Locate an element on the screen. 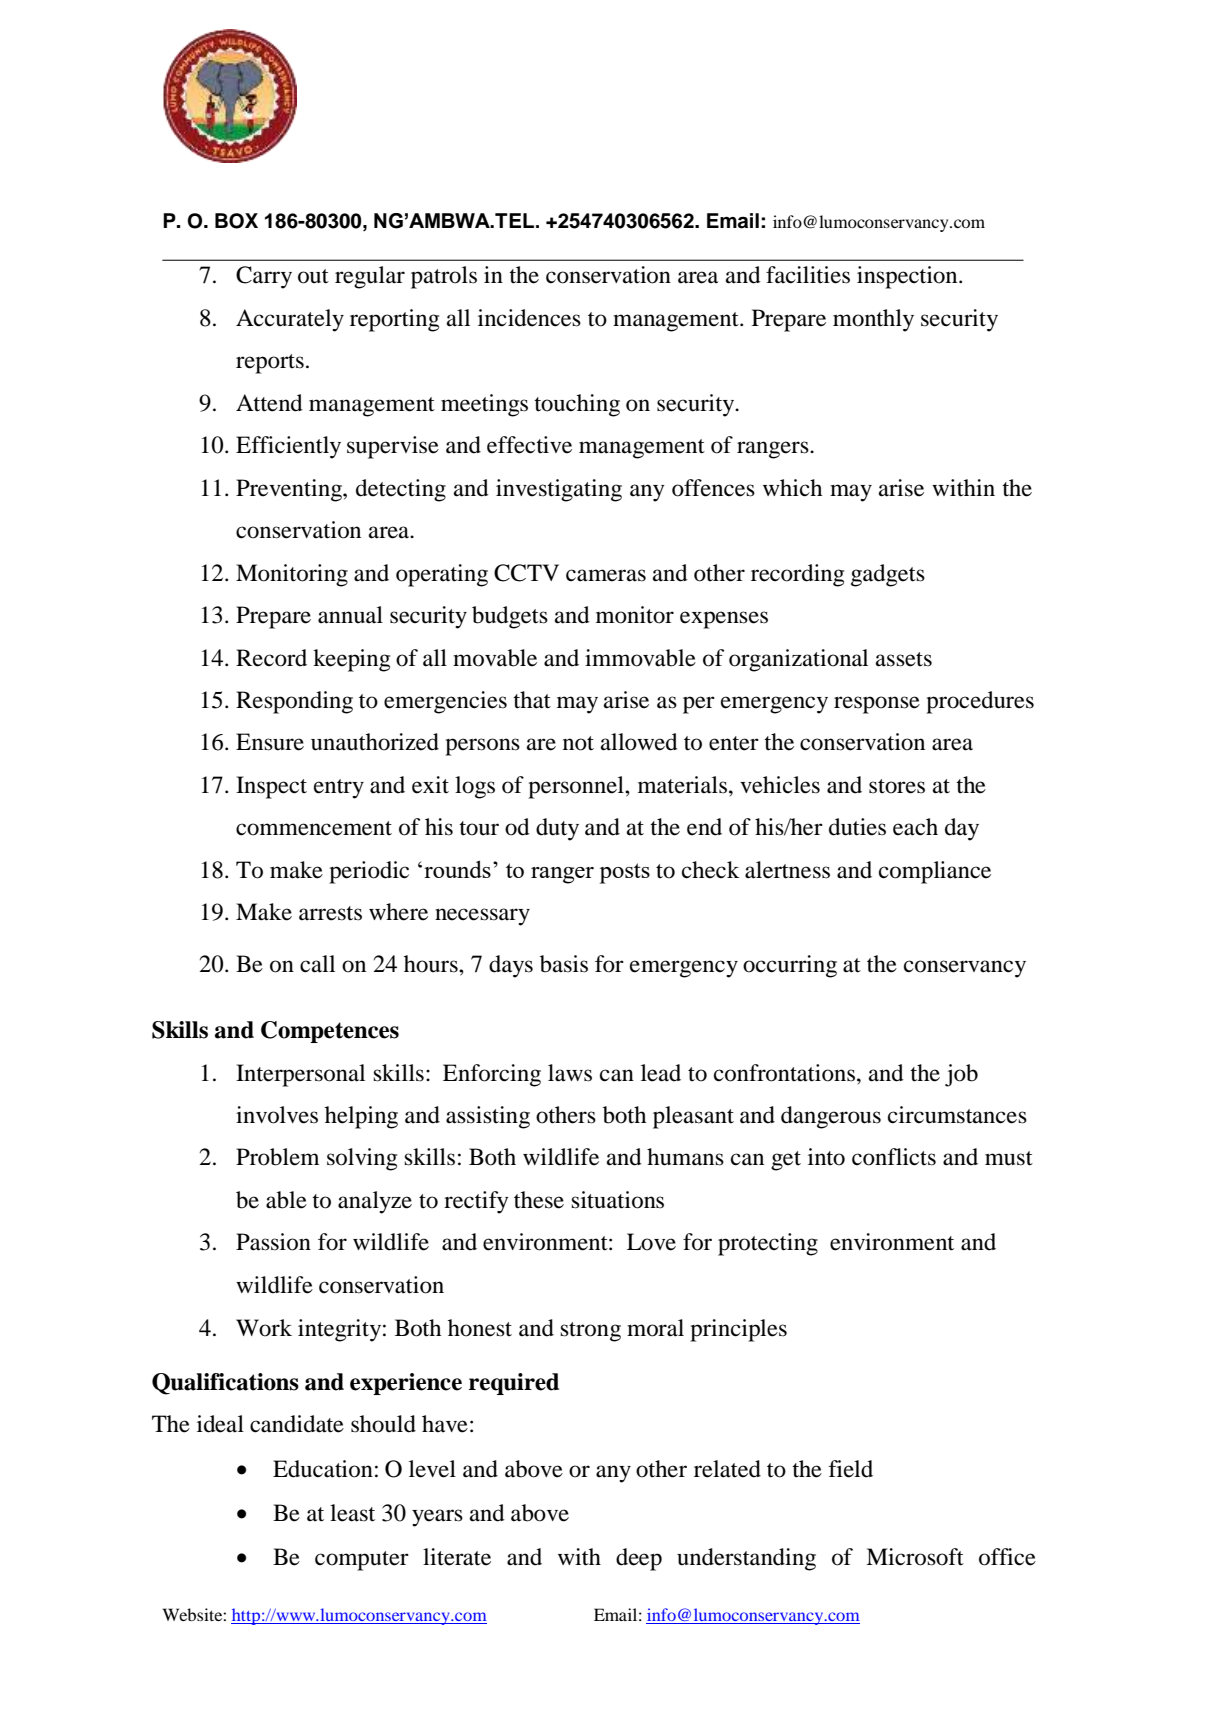 This screenshot has height=1726, width=1221. posts is located at coordinates (625, 873).
